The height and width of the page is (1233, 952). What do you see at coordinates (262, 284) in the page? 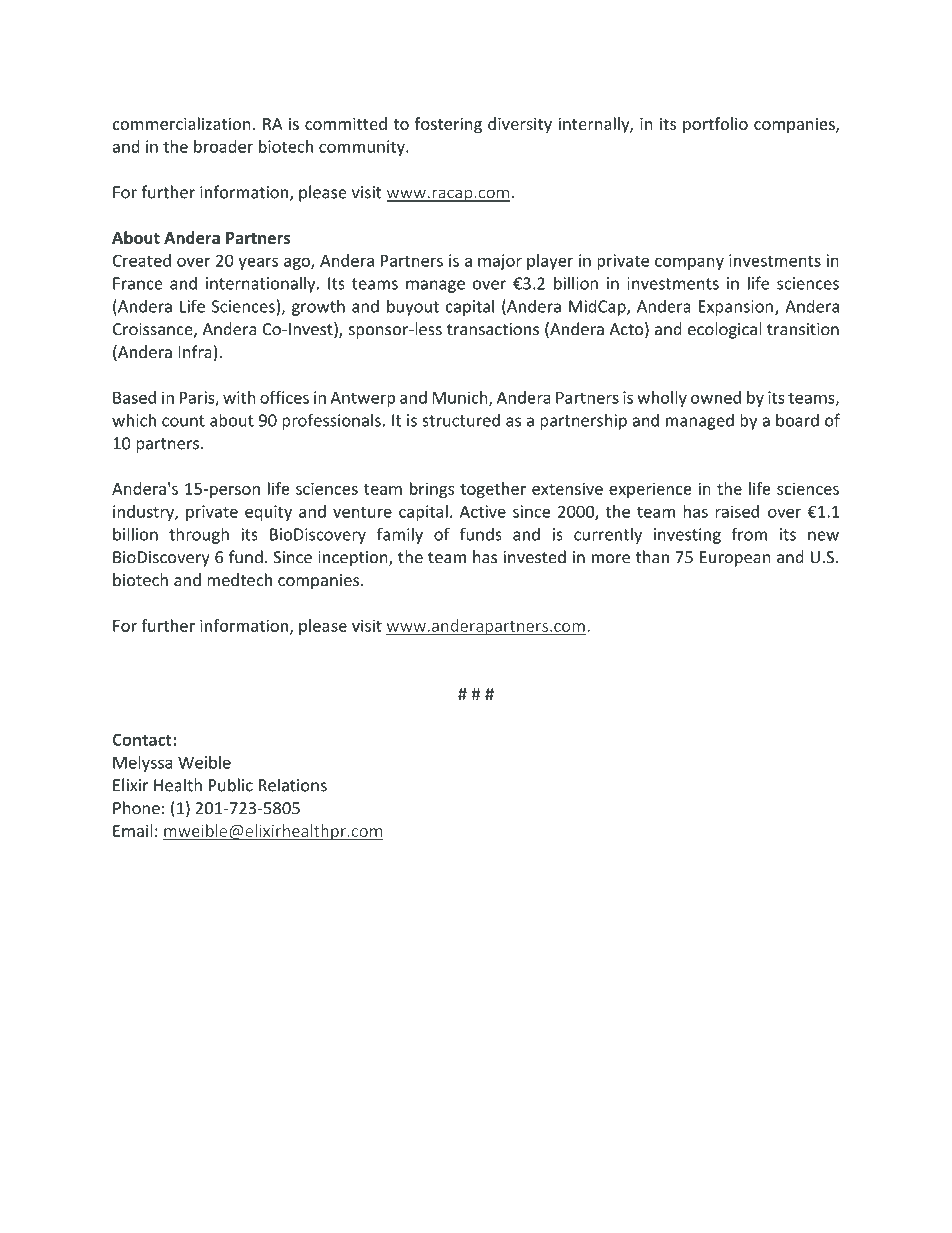
I see `internationally` at bounding box center [262, 284].
